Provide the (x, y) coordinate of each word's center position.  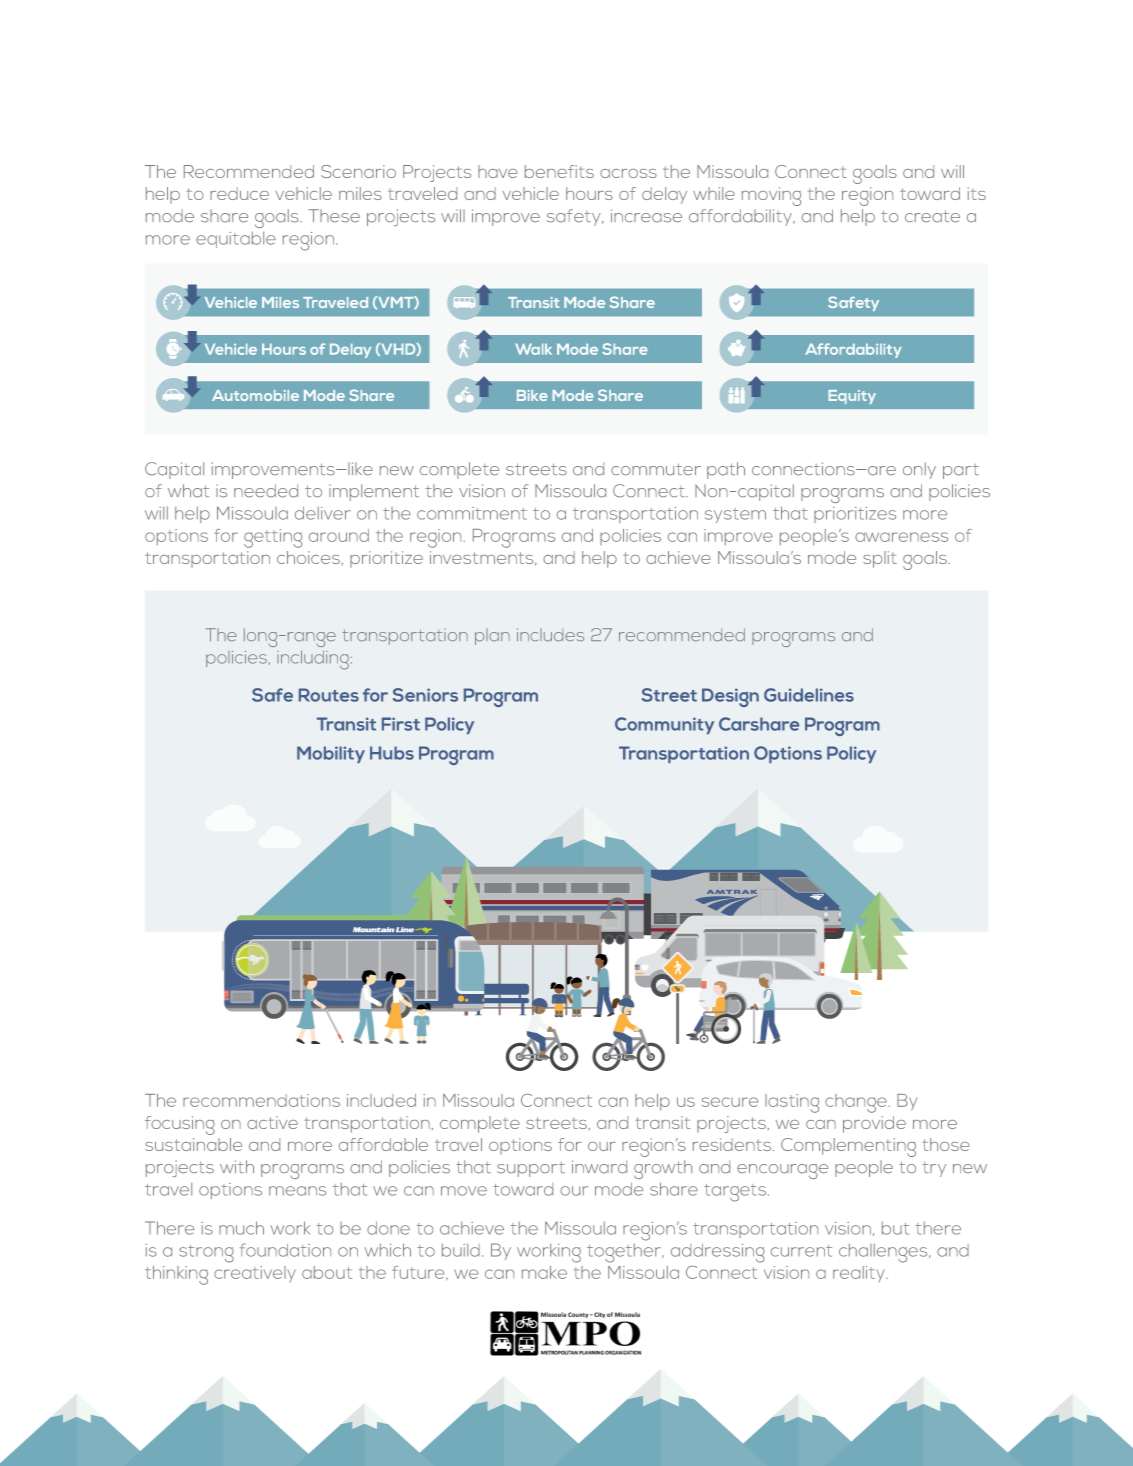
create (932, 216)
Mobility (331, 754)
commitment (472, 513)
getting (273, 538)
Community (664, 725)
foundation (285, 1250)
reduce (239, 193)
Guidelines (809, 695)
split (880, 559)
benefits (559, 171)
